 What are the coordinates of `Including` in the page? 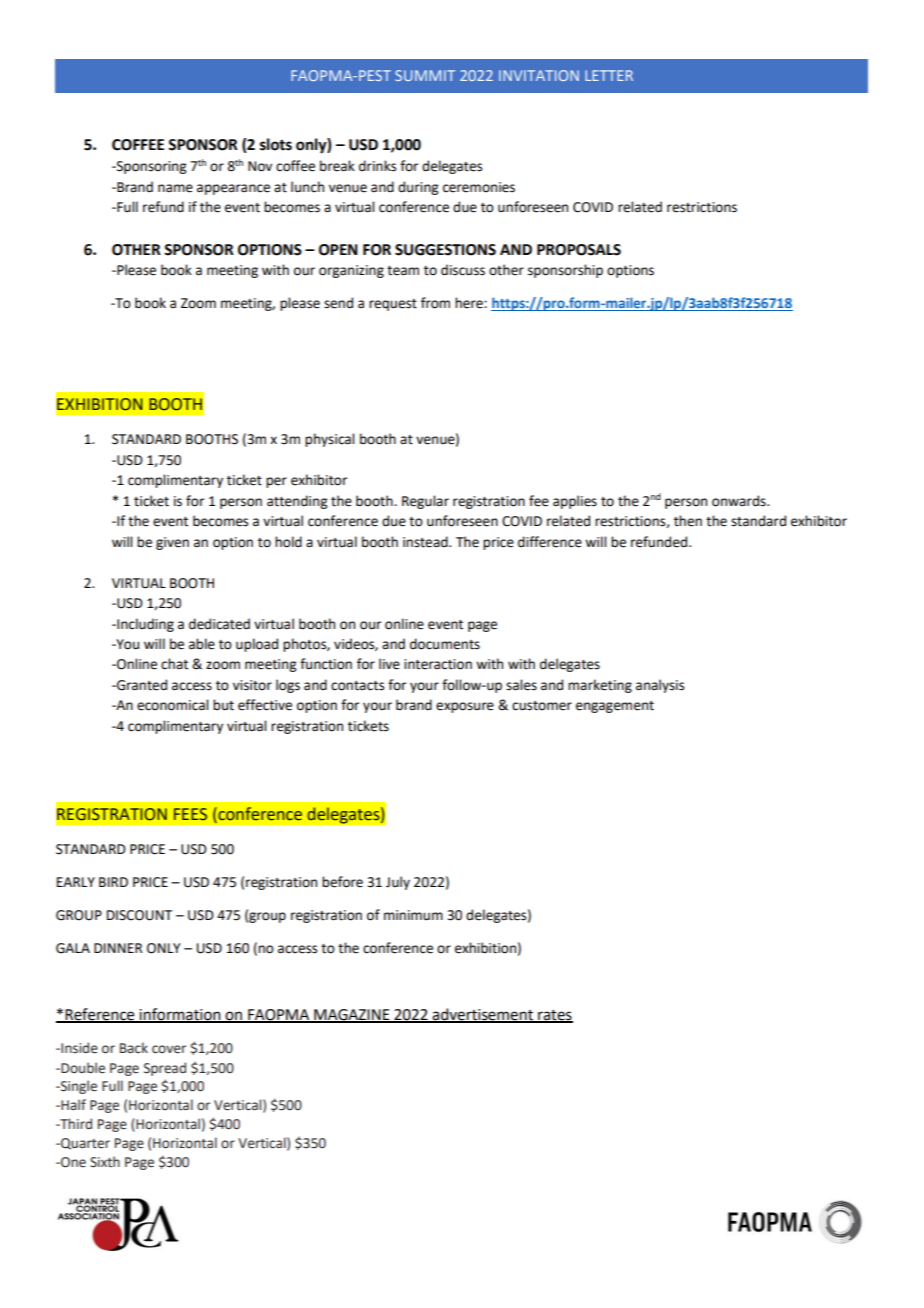 It's located at (144, 625).
